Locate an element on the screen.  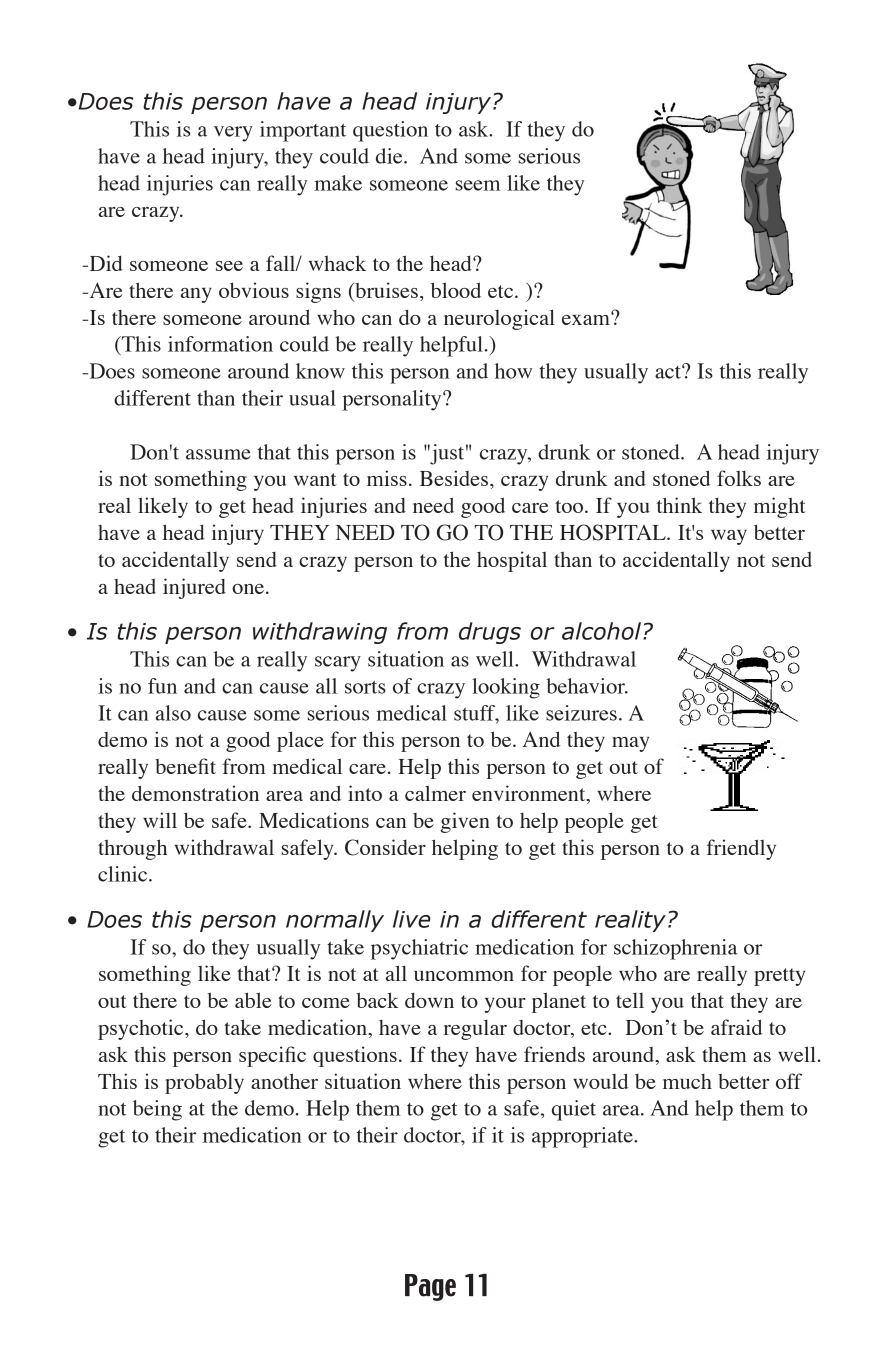
being is located at coordinates (157, 1110).
